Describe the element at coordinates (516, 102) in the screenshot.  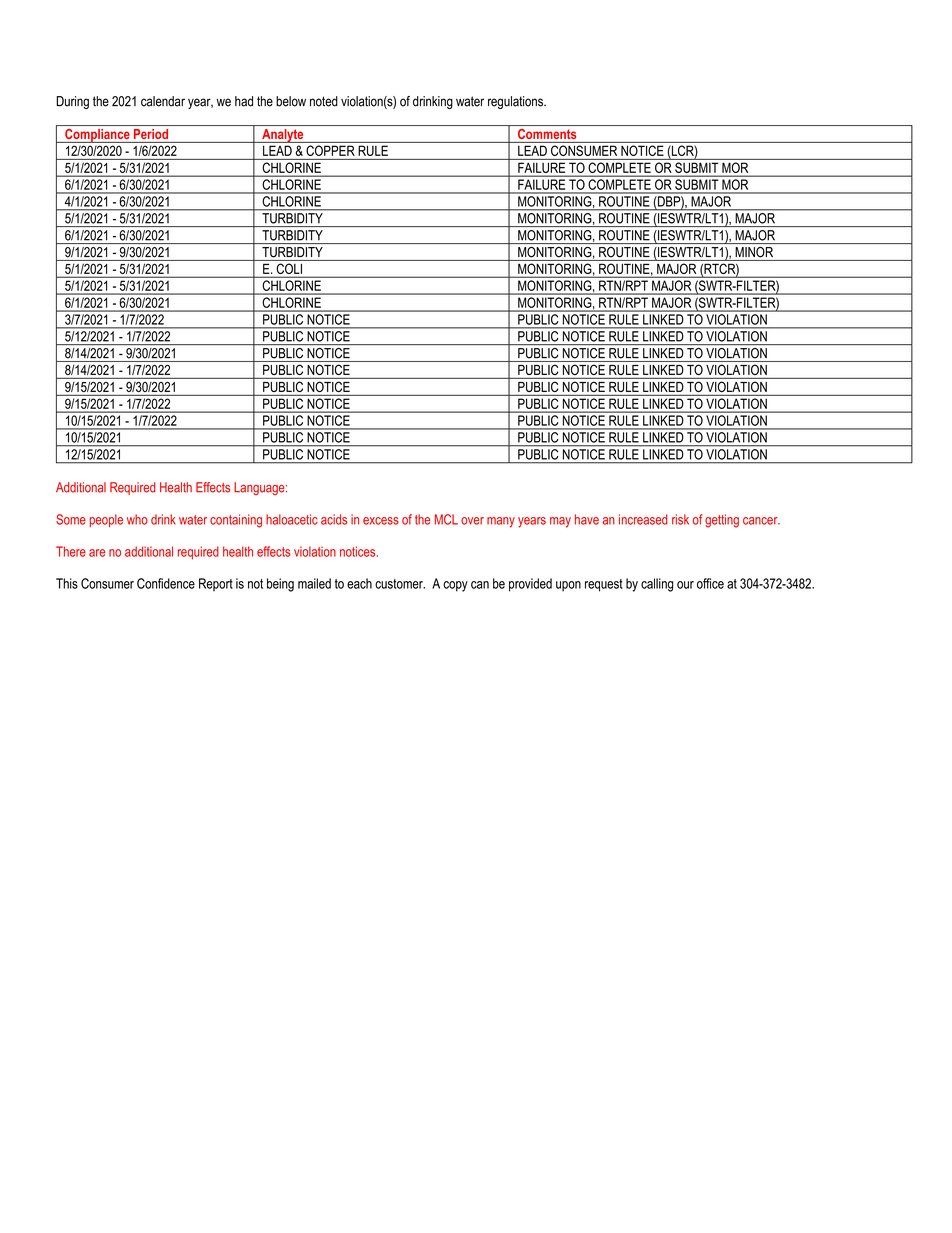
I see `regulations` at that location.
